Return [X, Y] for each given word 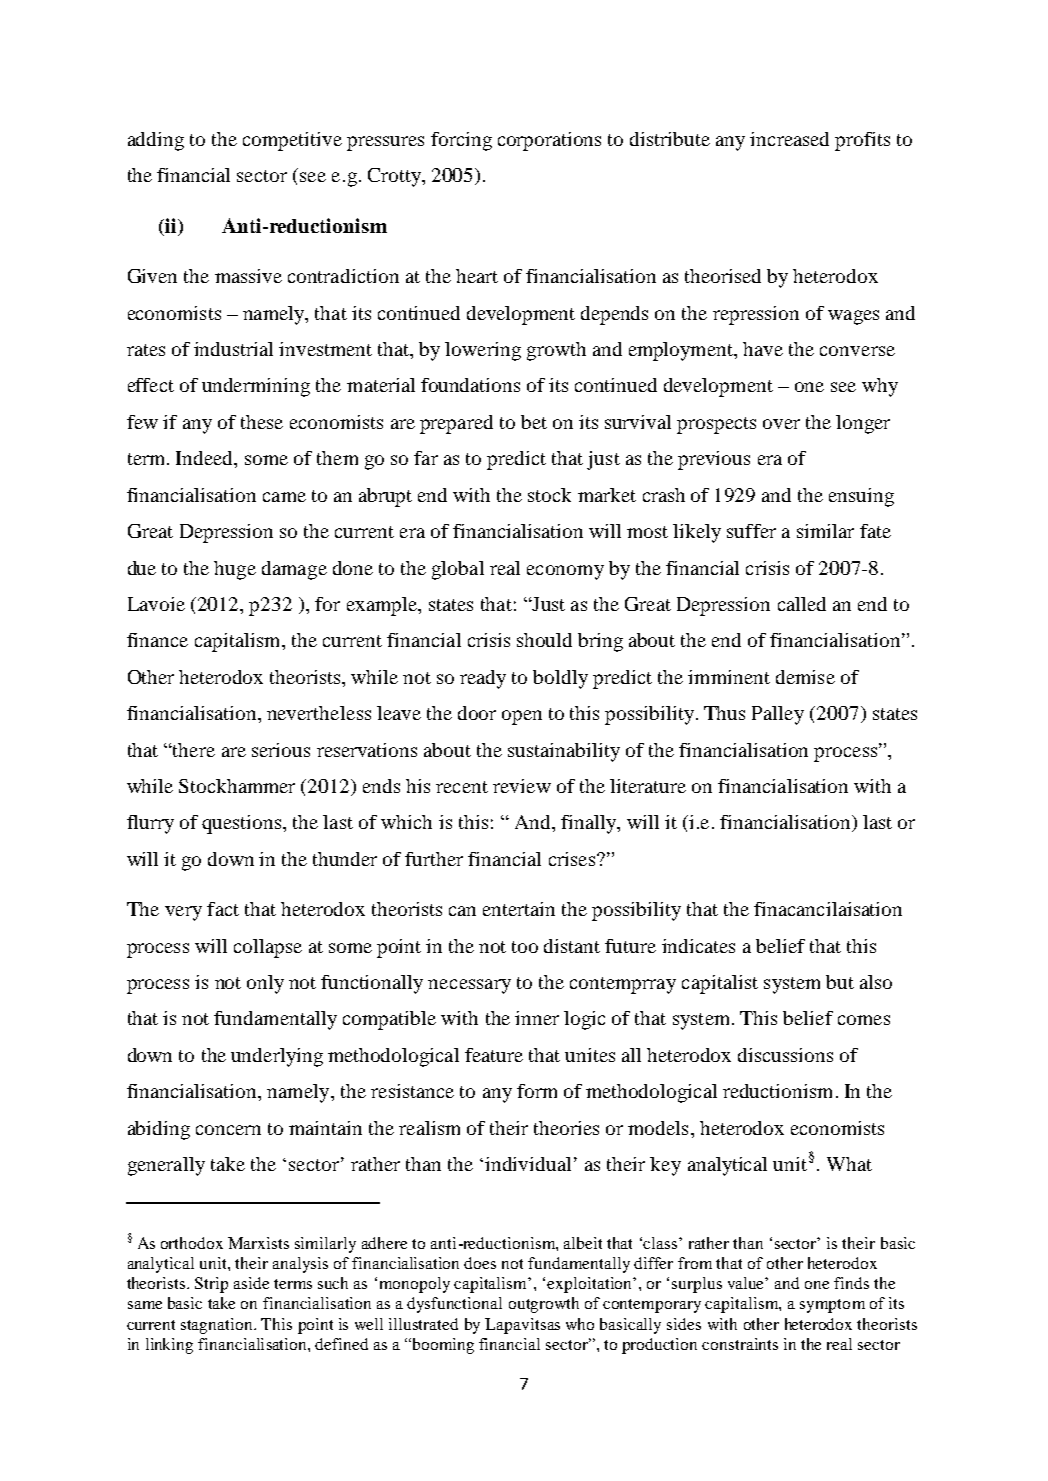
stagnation [218, 1326]
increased [789, 139]
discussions [785, 1055]
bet [534, 422]
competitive [292, 141]
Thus [724, 713]
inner [537, 1018]
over [781, 424]
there [193, 750]
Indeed [205, 458]
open [522, 717]
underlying [277, 1057]
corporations [549, 141]
